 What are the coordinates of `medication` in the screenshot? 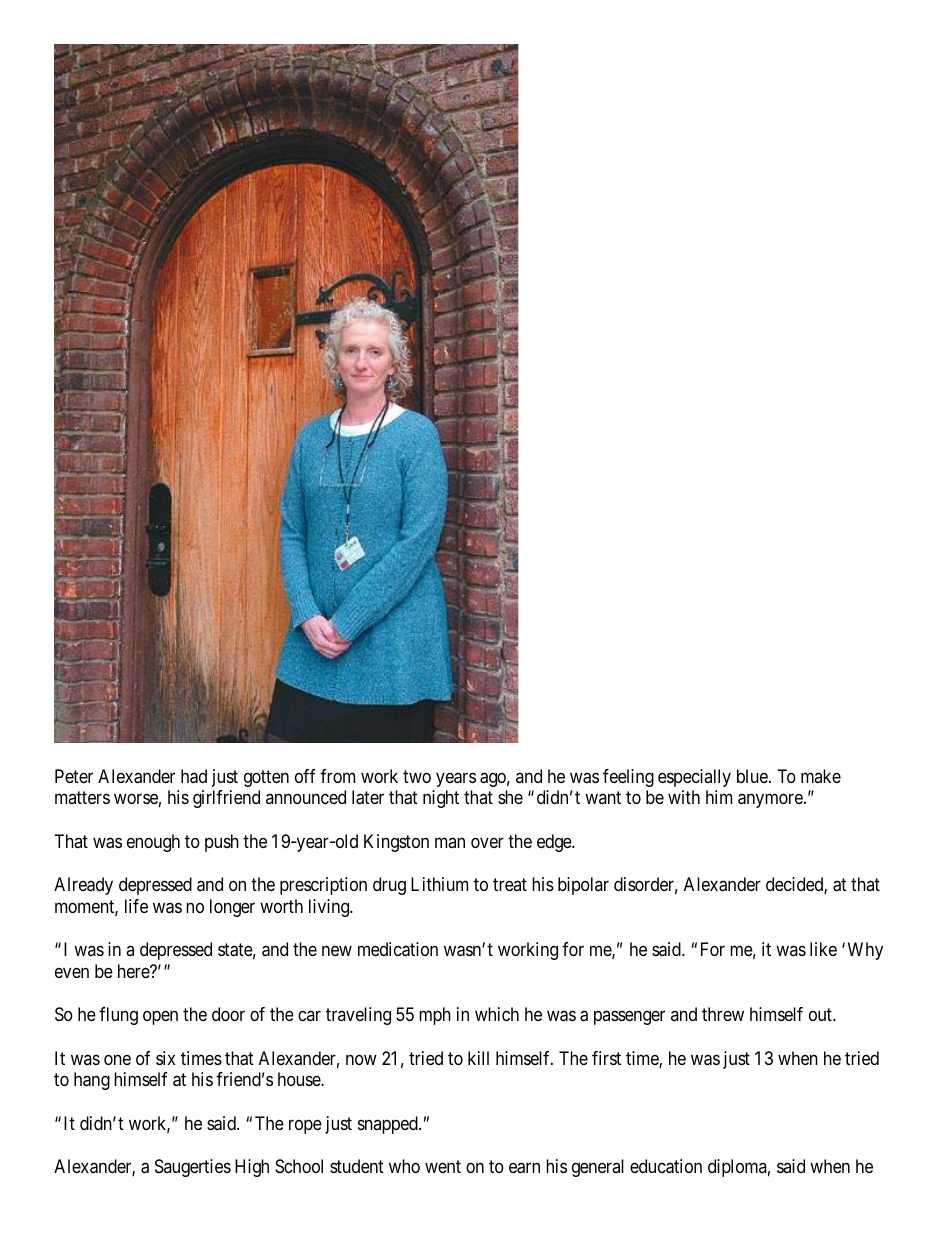 It's located at (398, 949).
